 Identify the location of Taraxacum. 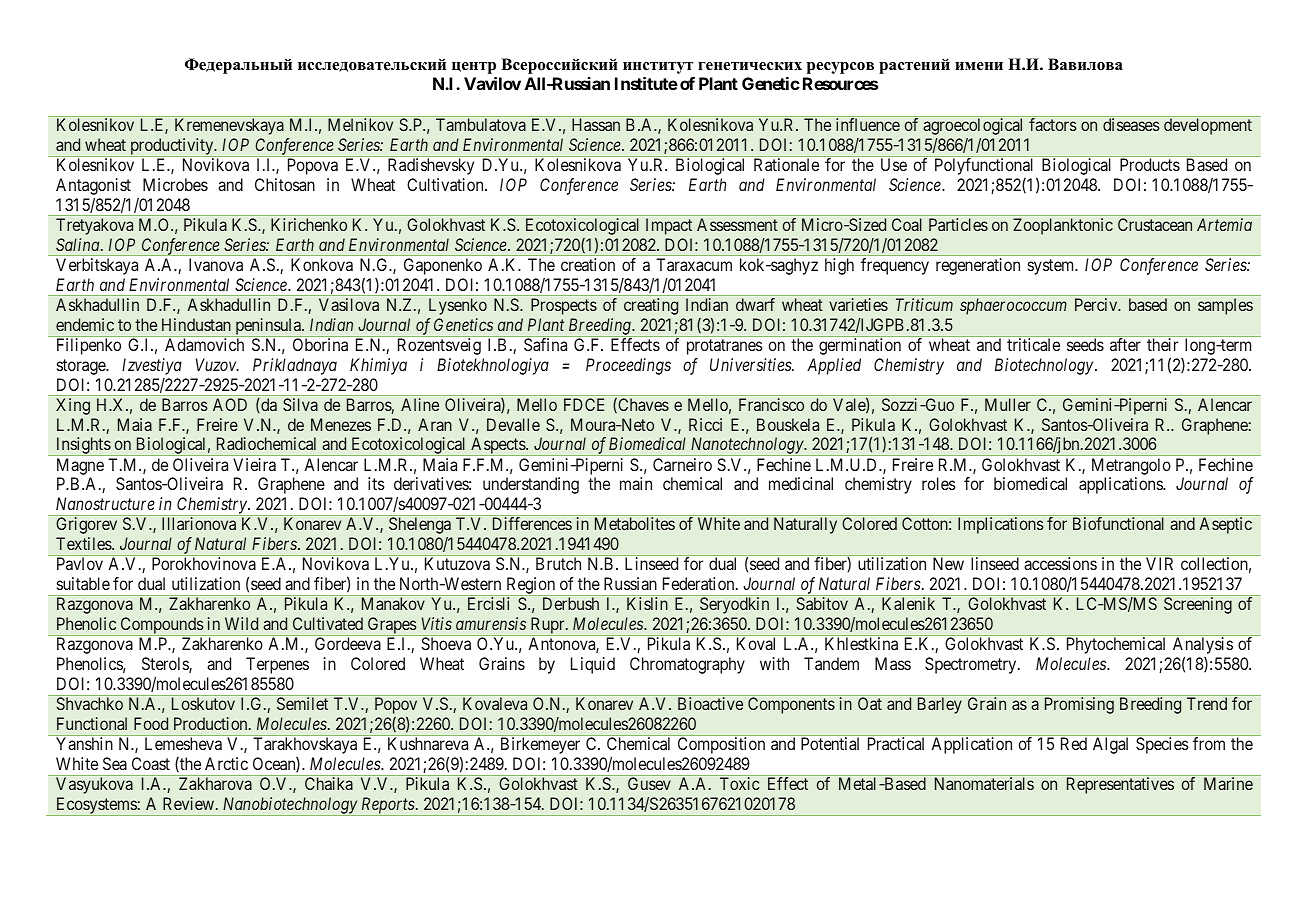
(694, 264).
